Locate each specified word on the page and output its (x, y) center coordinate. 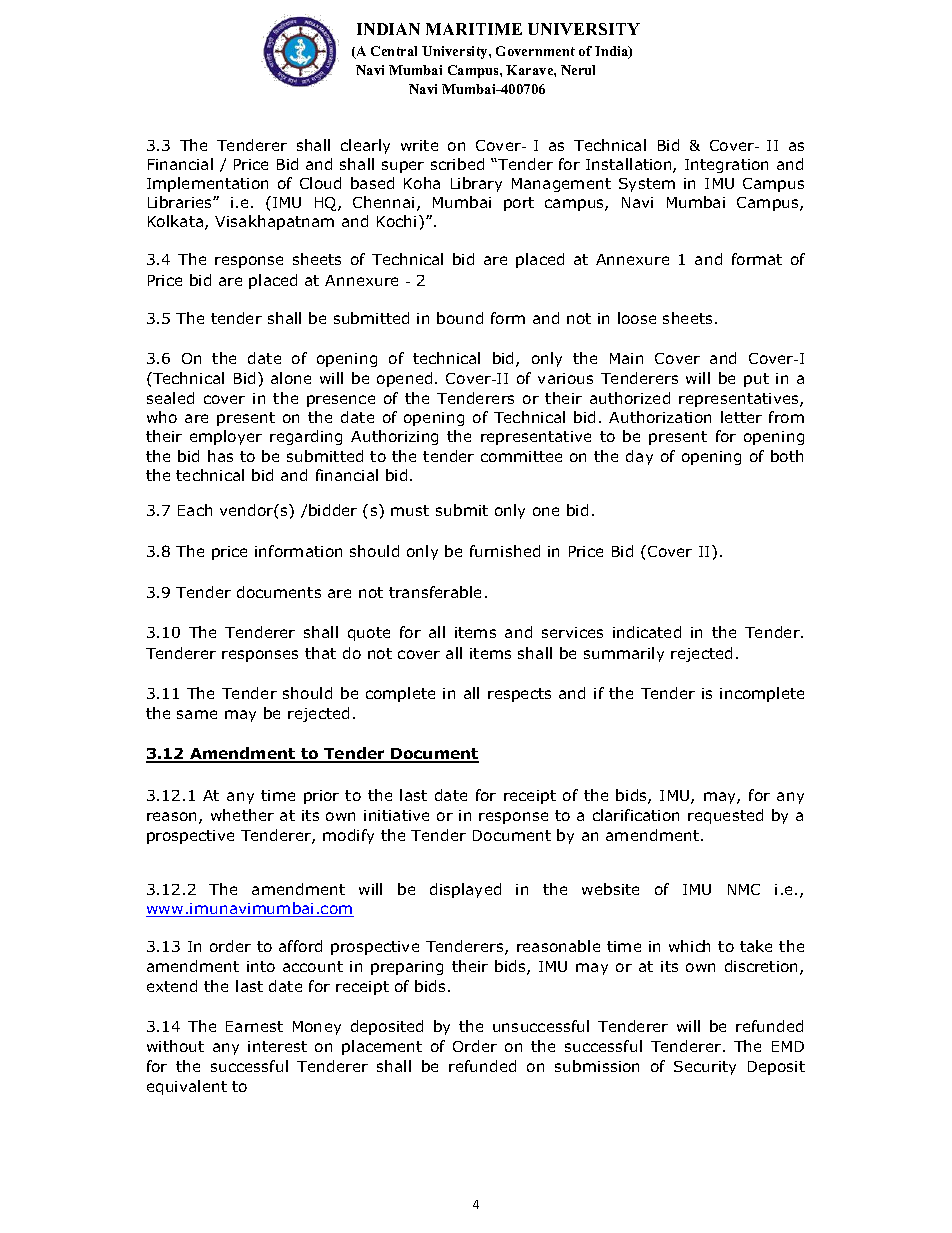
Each (195, 510)
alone (291, 378)
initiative (396, 815)
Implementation (207, 184)
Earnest (254, 1026)
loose (637, 318)
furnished (505, 551)
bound (460, 318)
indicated (647, 632)
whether (242, 815)
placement (382, 1047)
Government (535, 51)
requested (725, 816)
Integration (726, 166)
